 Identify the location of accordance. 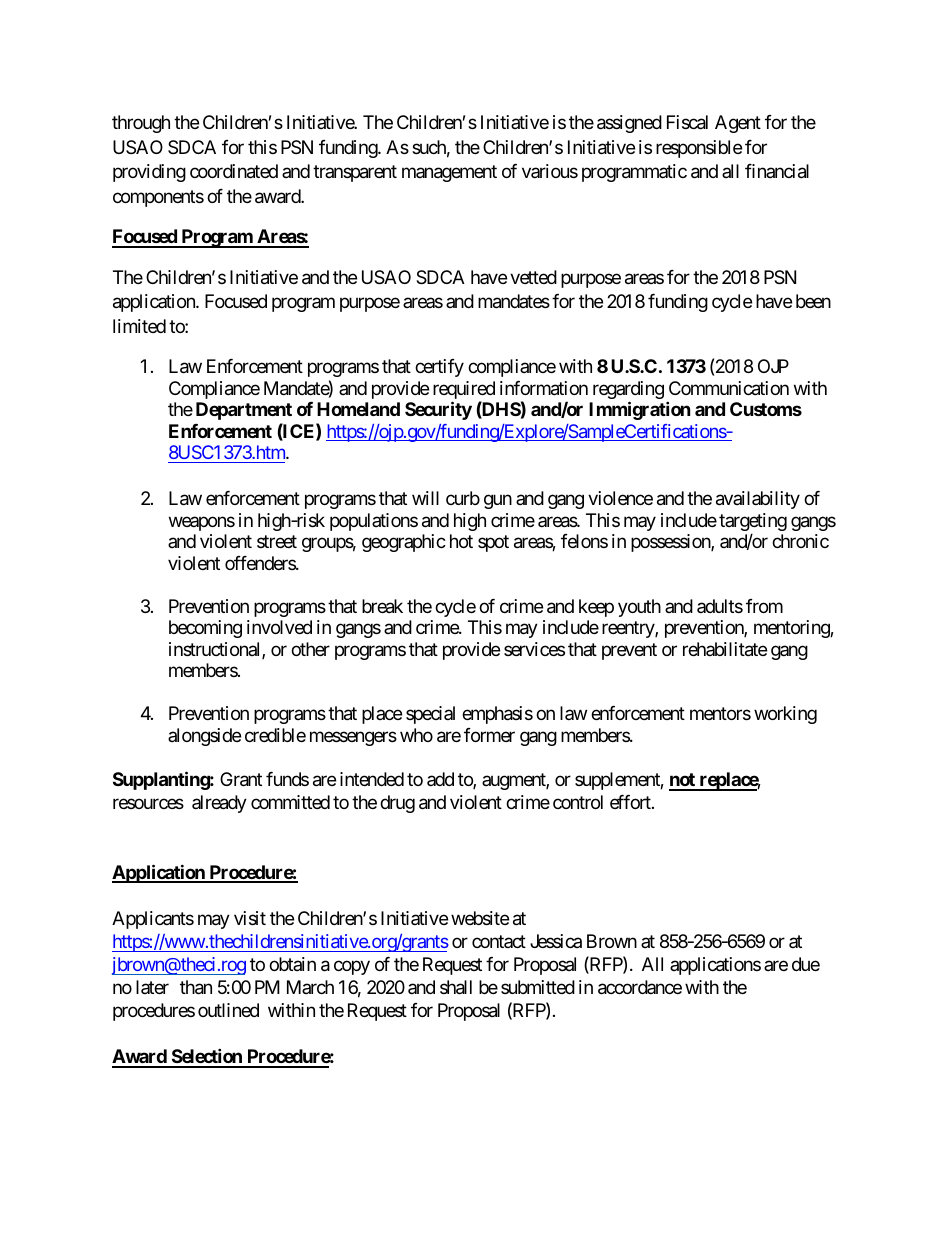
(640, 987).
